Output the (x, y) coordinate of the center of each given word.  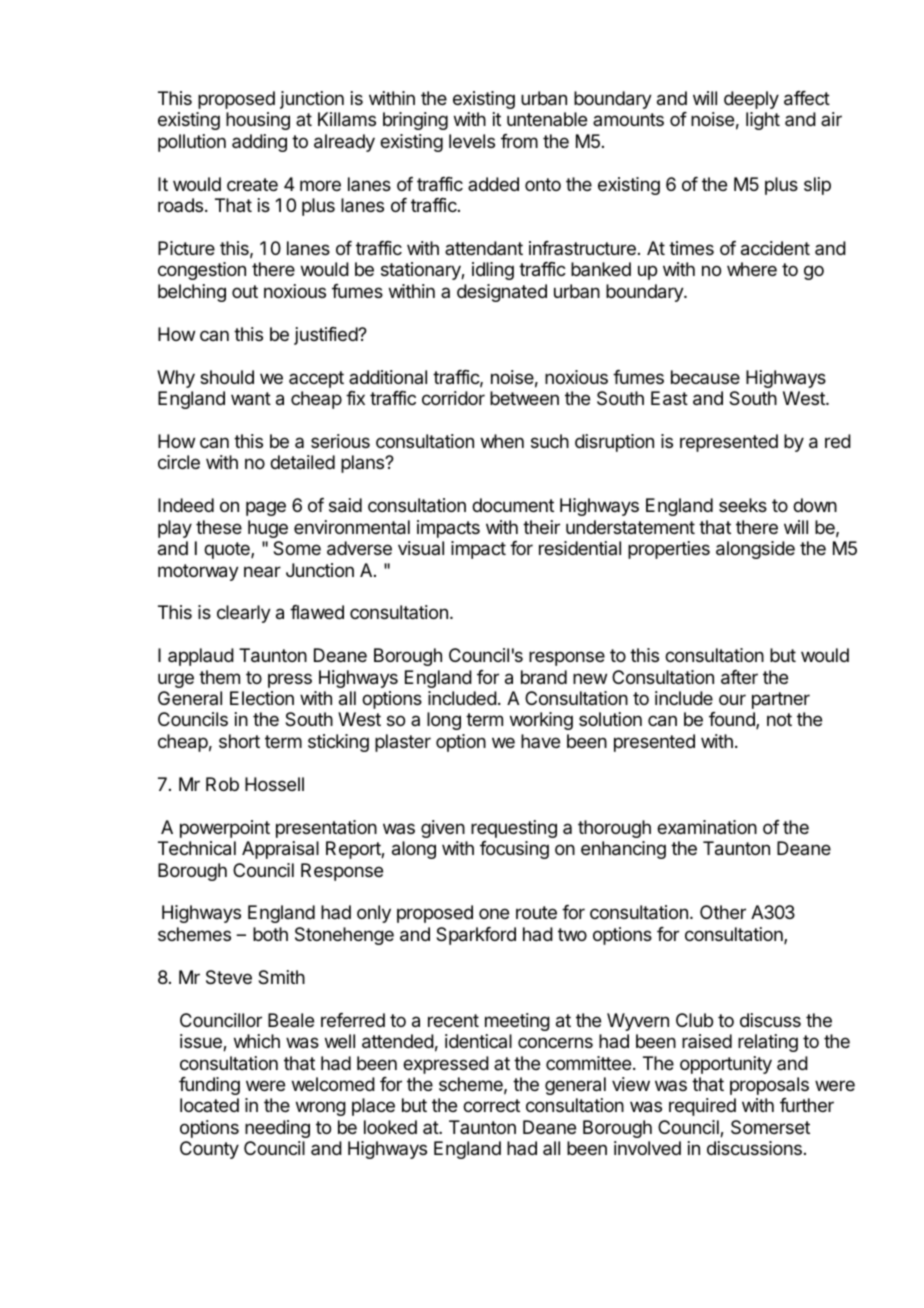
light (763, 121)
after (739, 677)
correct (491, 1105)
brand (544, 677)
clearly (244, 614)
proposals (769, 1086)
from (519, 141)
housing (258, 121)
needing (277, 1129)
